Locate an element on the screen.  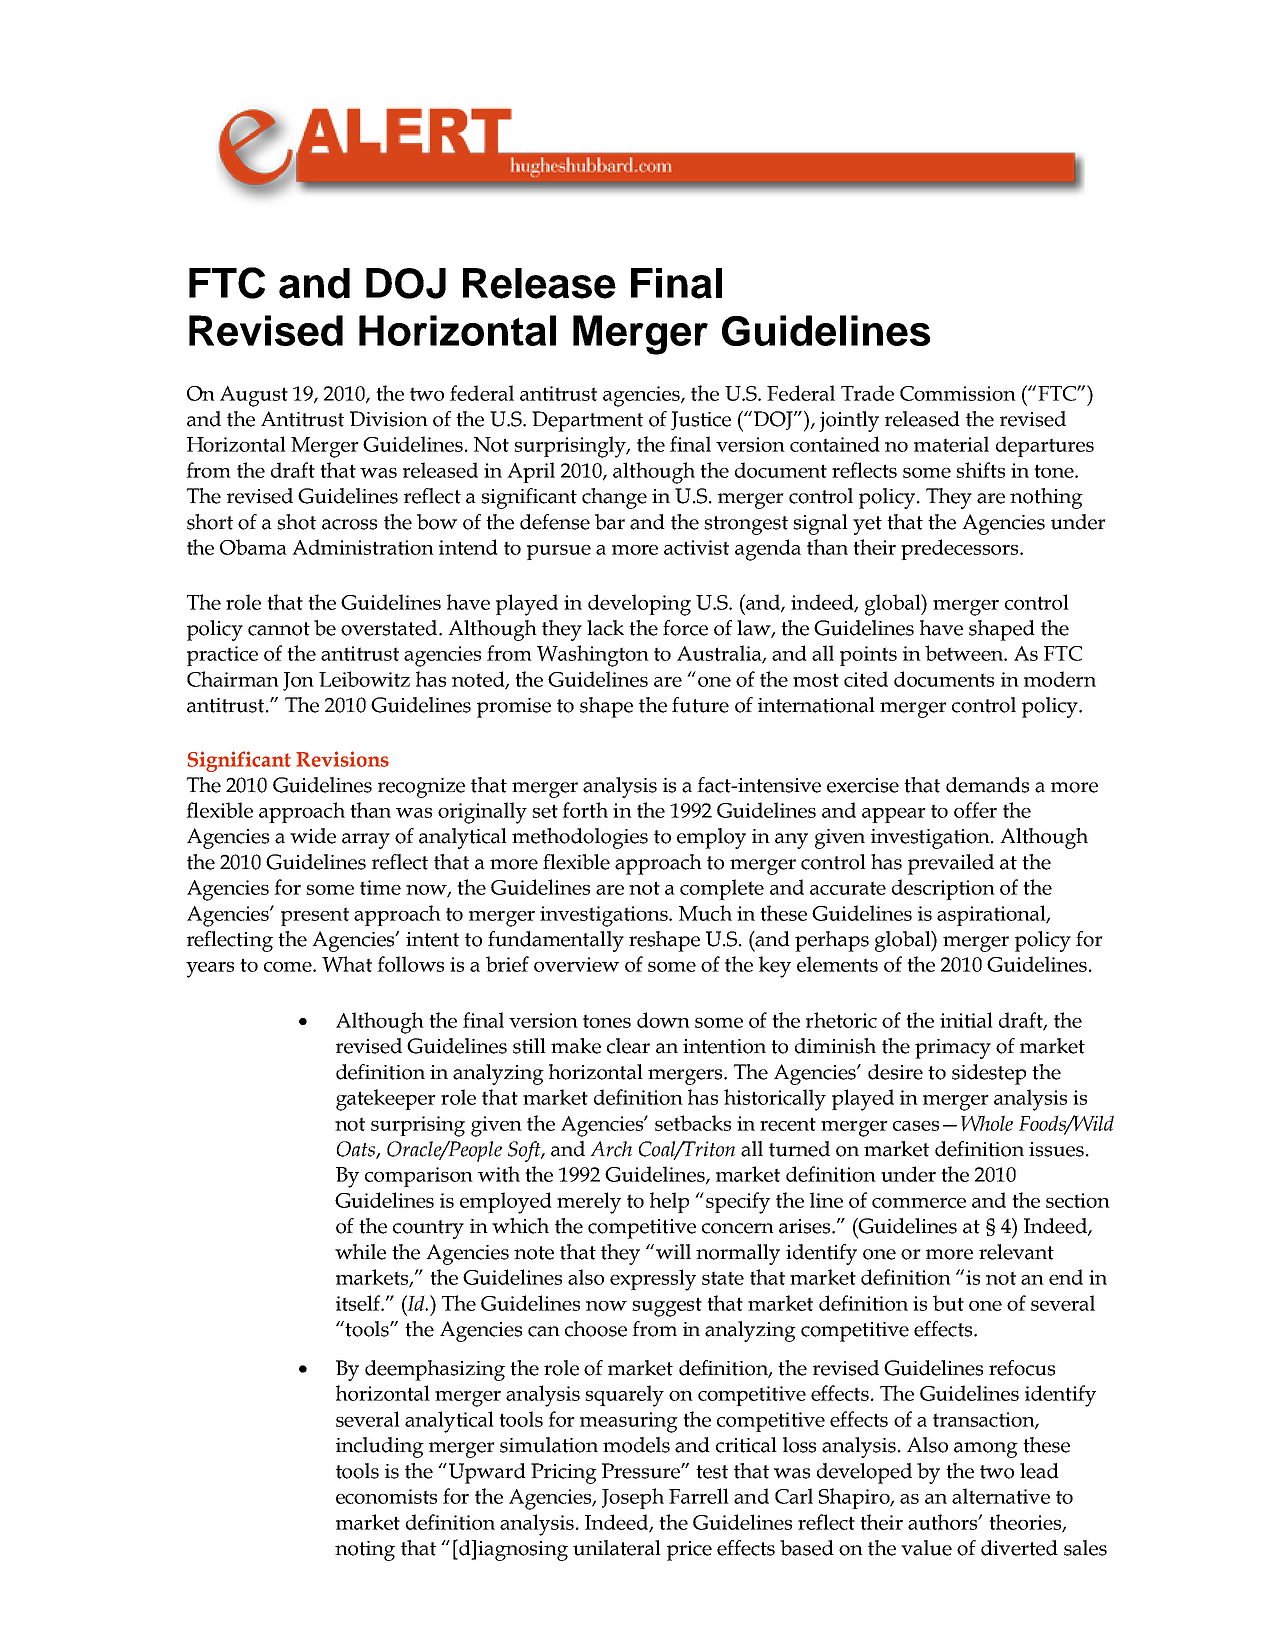
Arch is located at coordinates (611, 1149).
